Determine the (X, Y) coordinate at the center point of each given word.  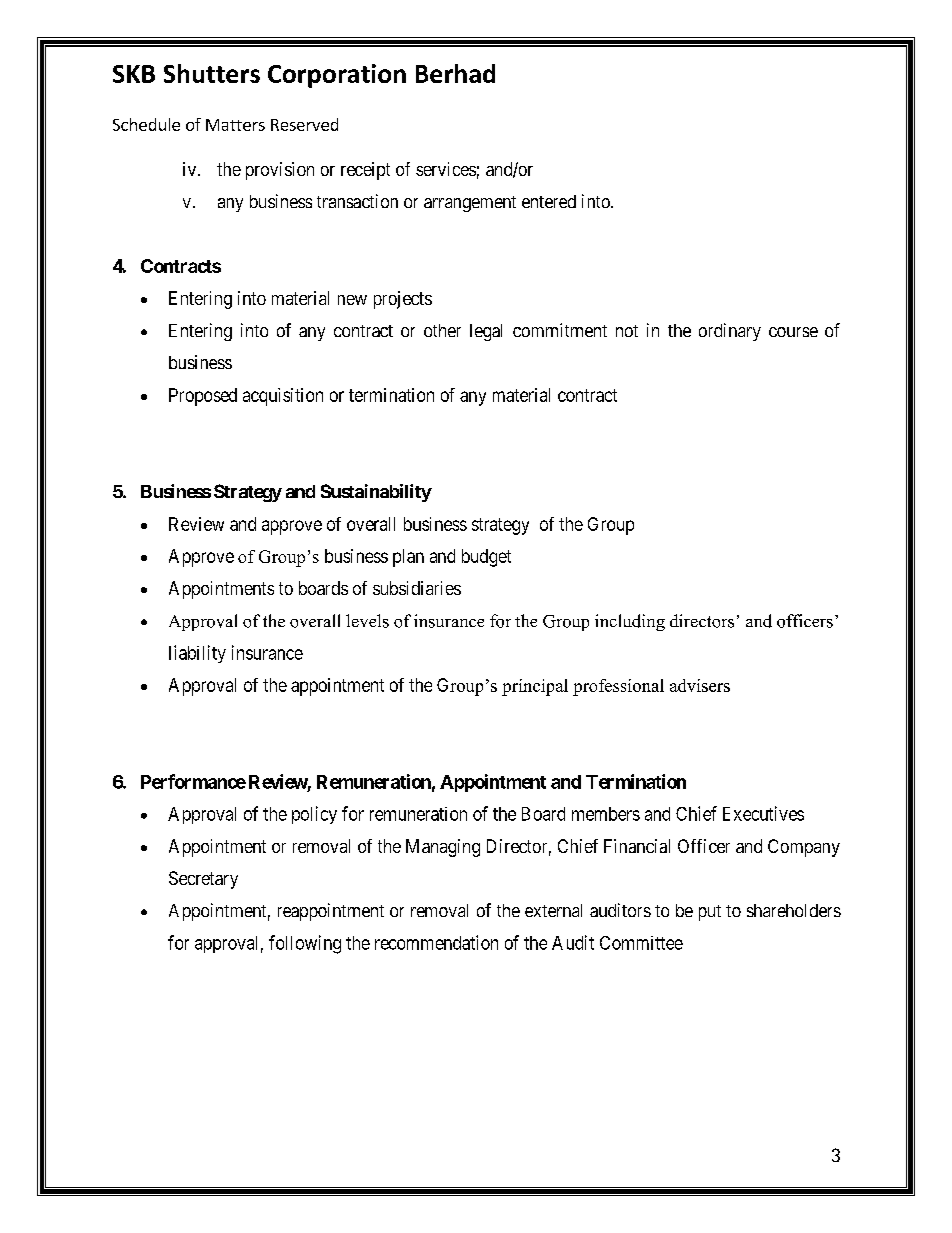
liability (197, 654)
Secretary (203, 880)
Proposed (203, 397)
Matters (235, 125)
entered (549, 201)
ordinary (730, 332)
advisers (700, 685)
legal (486, 332)
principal (535, 687)
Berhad (455, 73)
